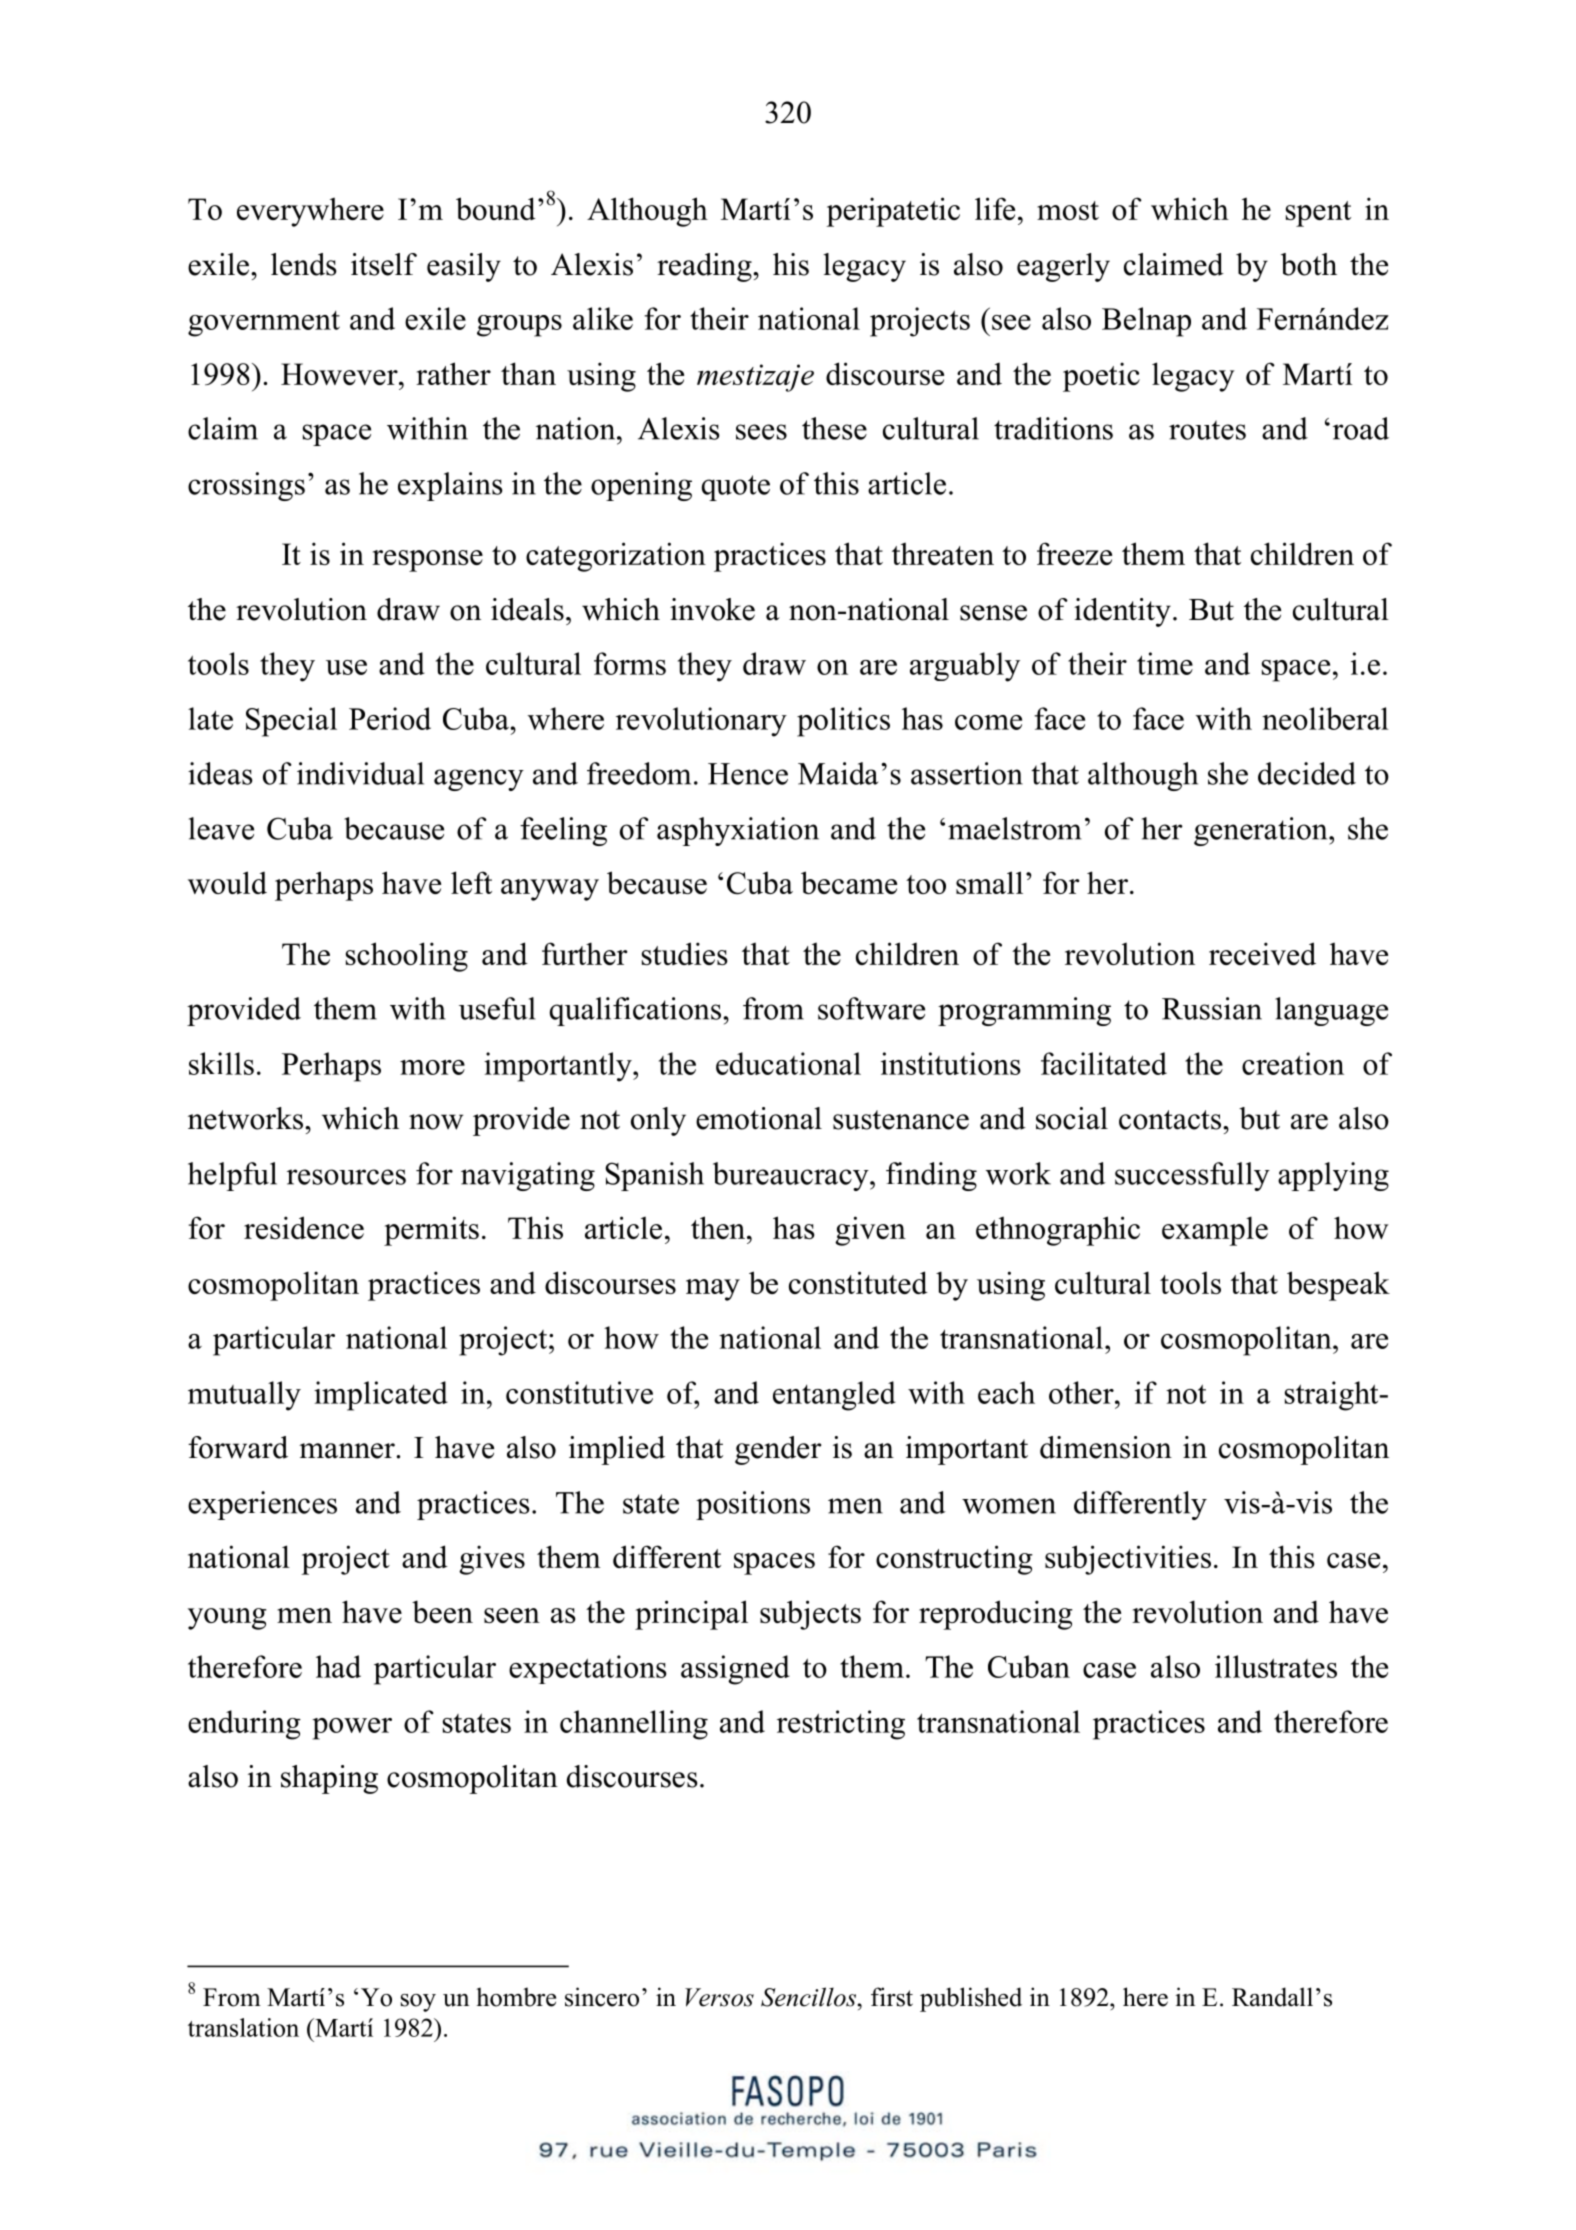 This page has width=1576, height=2230. What do you see at coordinates (384, 264) in the page?
I see `itself` at bounding box center [384, 264].
